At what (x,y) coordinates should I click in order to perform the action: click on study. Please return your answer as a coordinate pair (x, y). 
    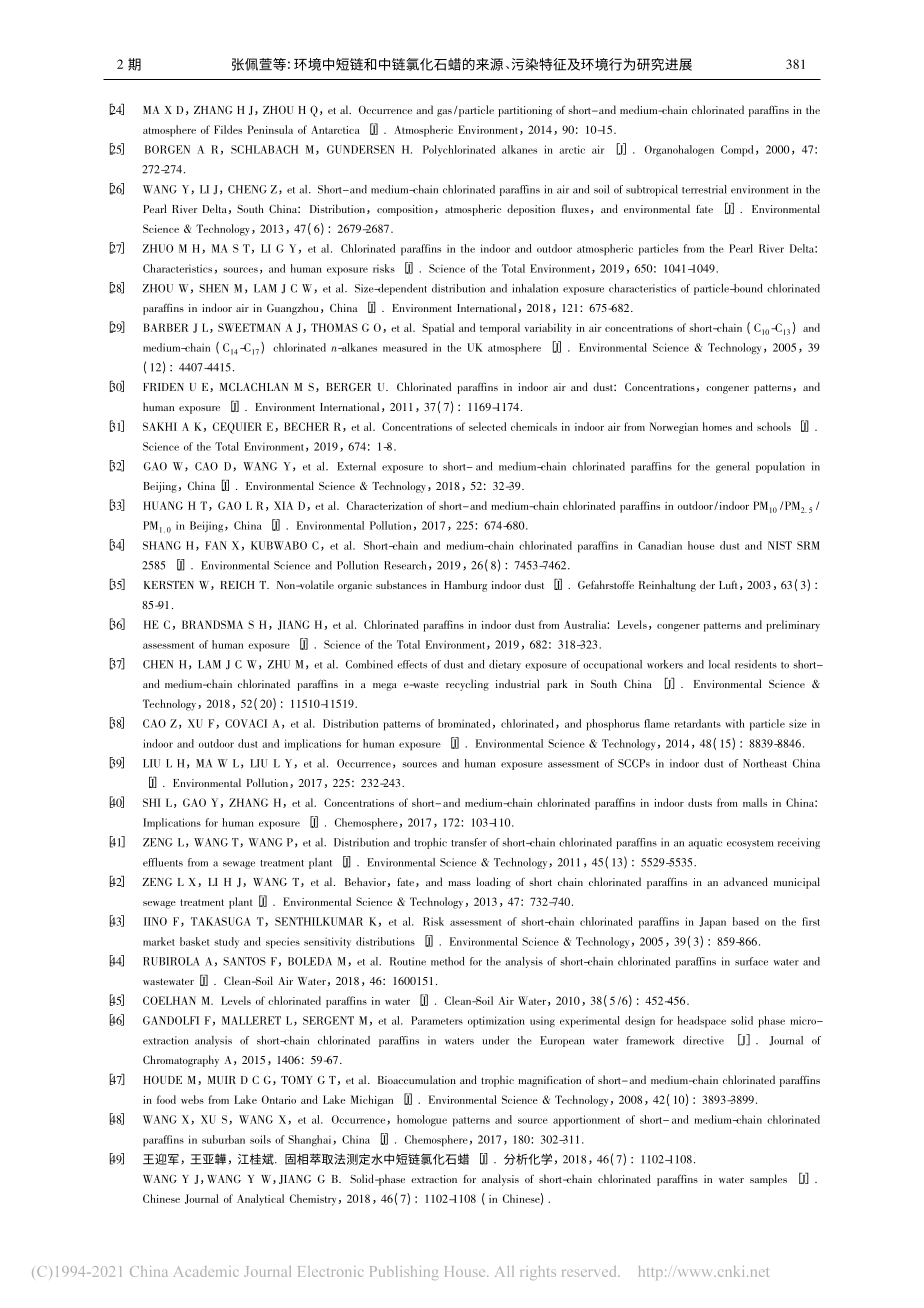
    Looking at the image, I should click on (226, 942).
